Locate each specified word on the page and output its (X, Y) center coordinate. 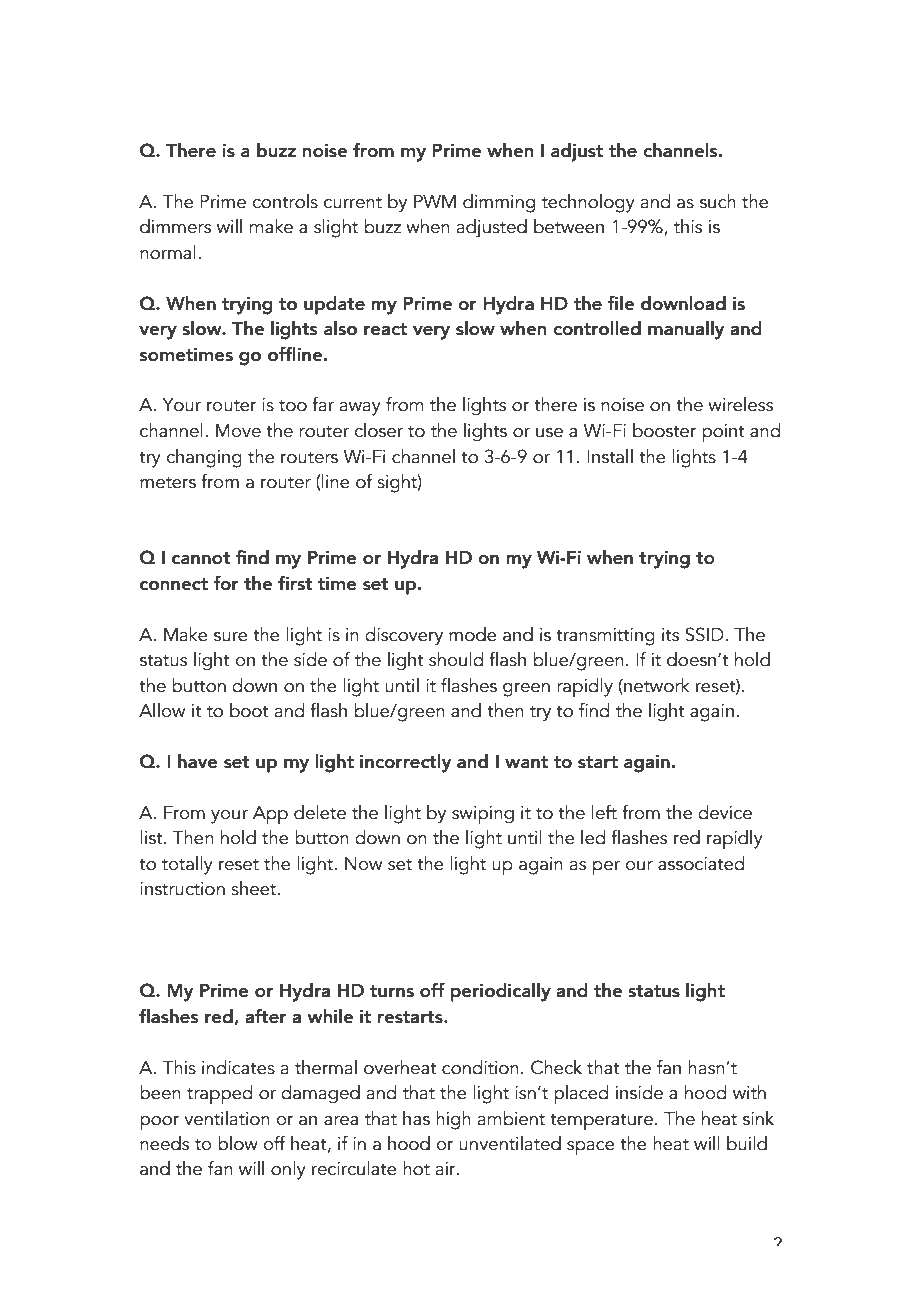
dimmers (175, 226)
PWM (435, 201)
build (747, 1143)
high (453, 1120)
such (718, 201)
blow (238, 1143)
